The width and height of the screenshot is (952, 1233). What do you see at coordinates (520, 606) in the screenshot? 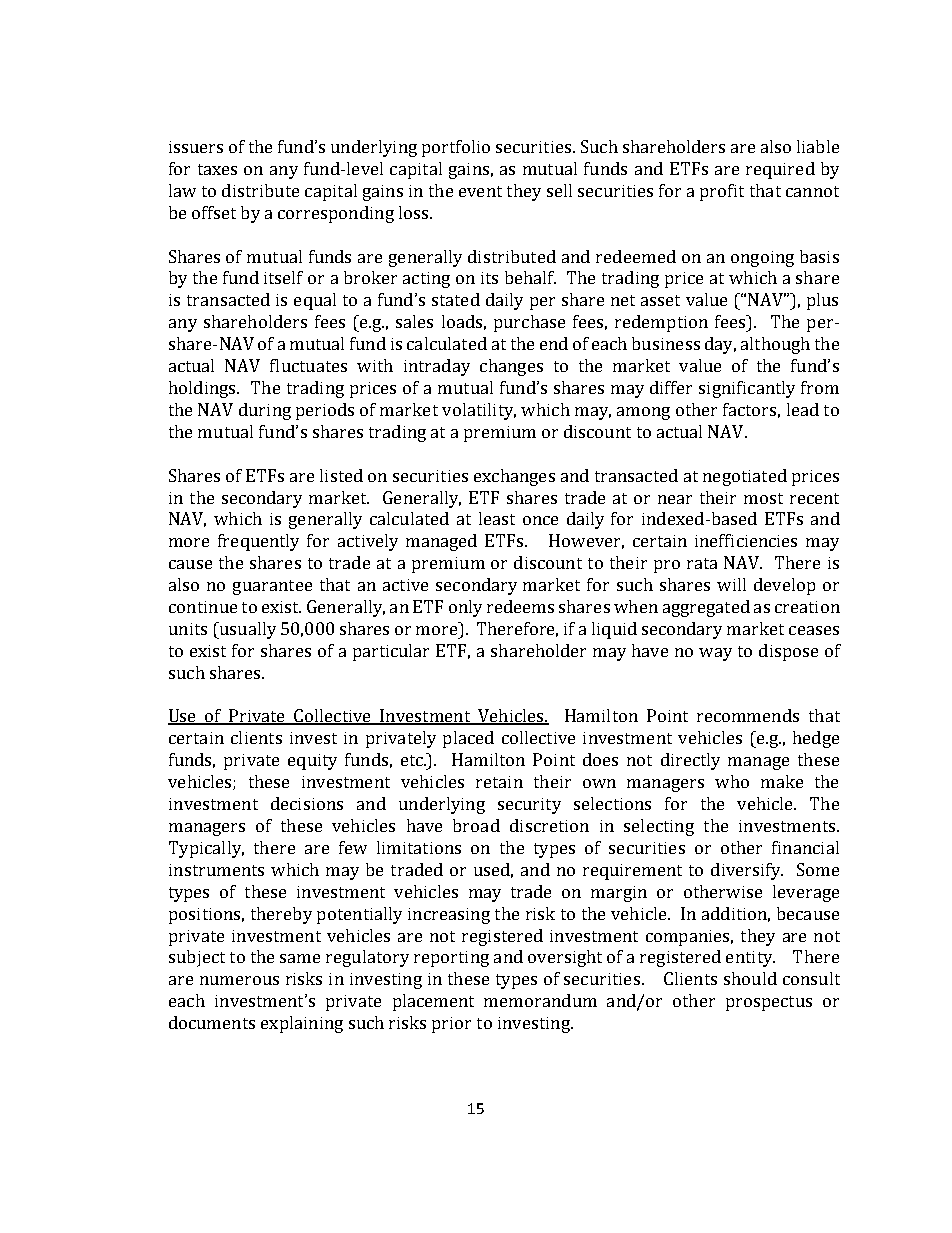
I see `redeems` at bounding box center [520, 606].
